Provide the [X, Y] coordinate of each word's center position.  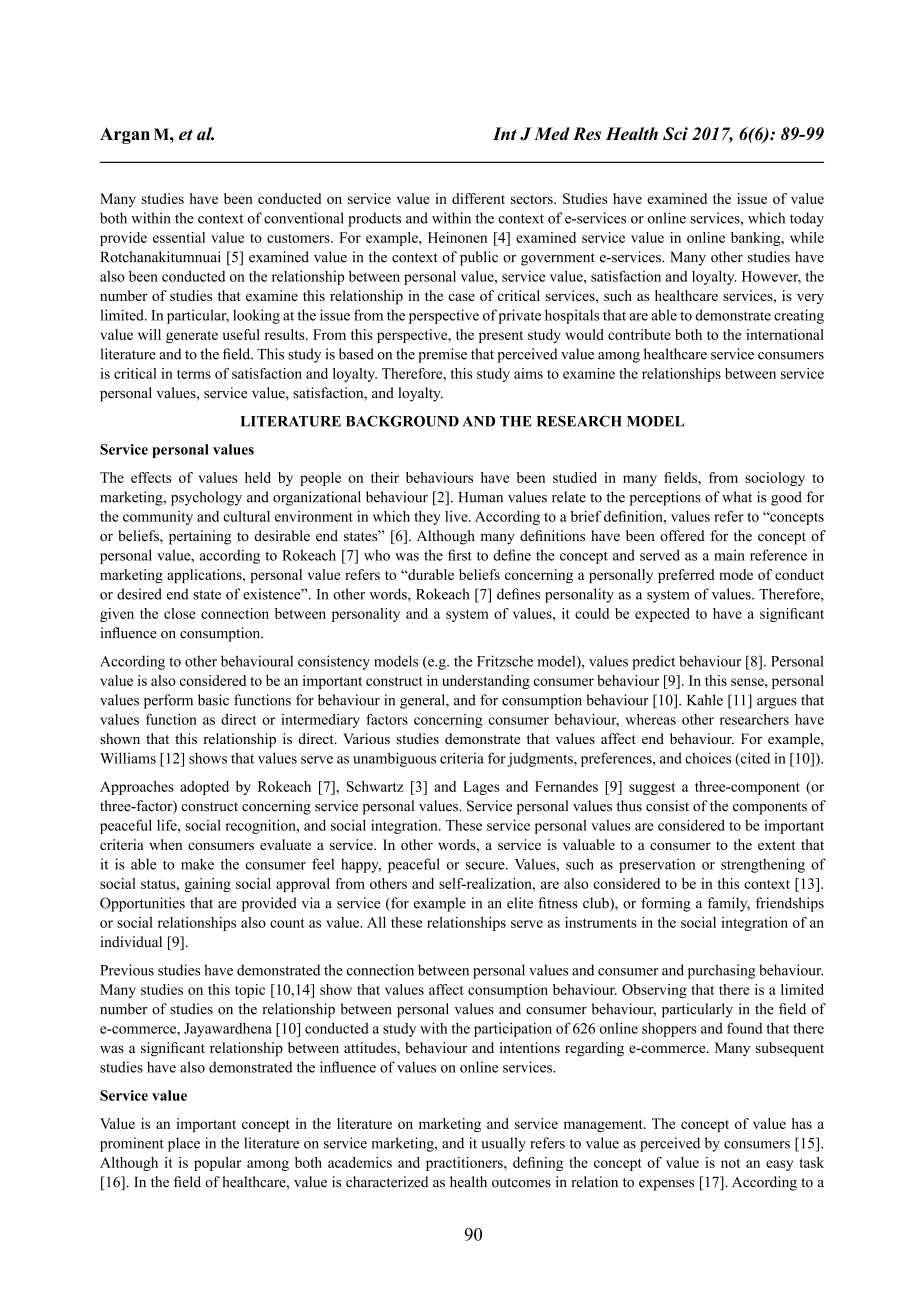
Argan [125, 135]
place [184, 1144]
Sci [675, 134]
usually [503, 1144]
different [478, 198]
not [730, 1163]
